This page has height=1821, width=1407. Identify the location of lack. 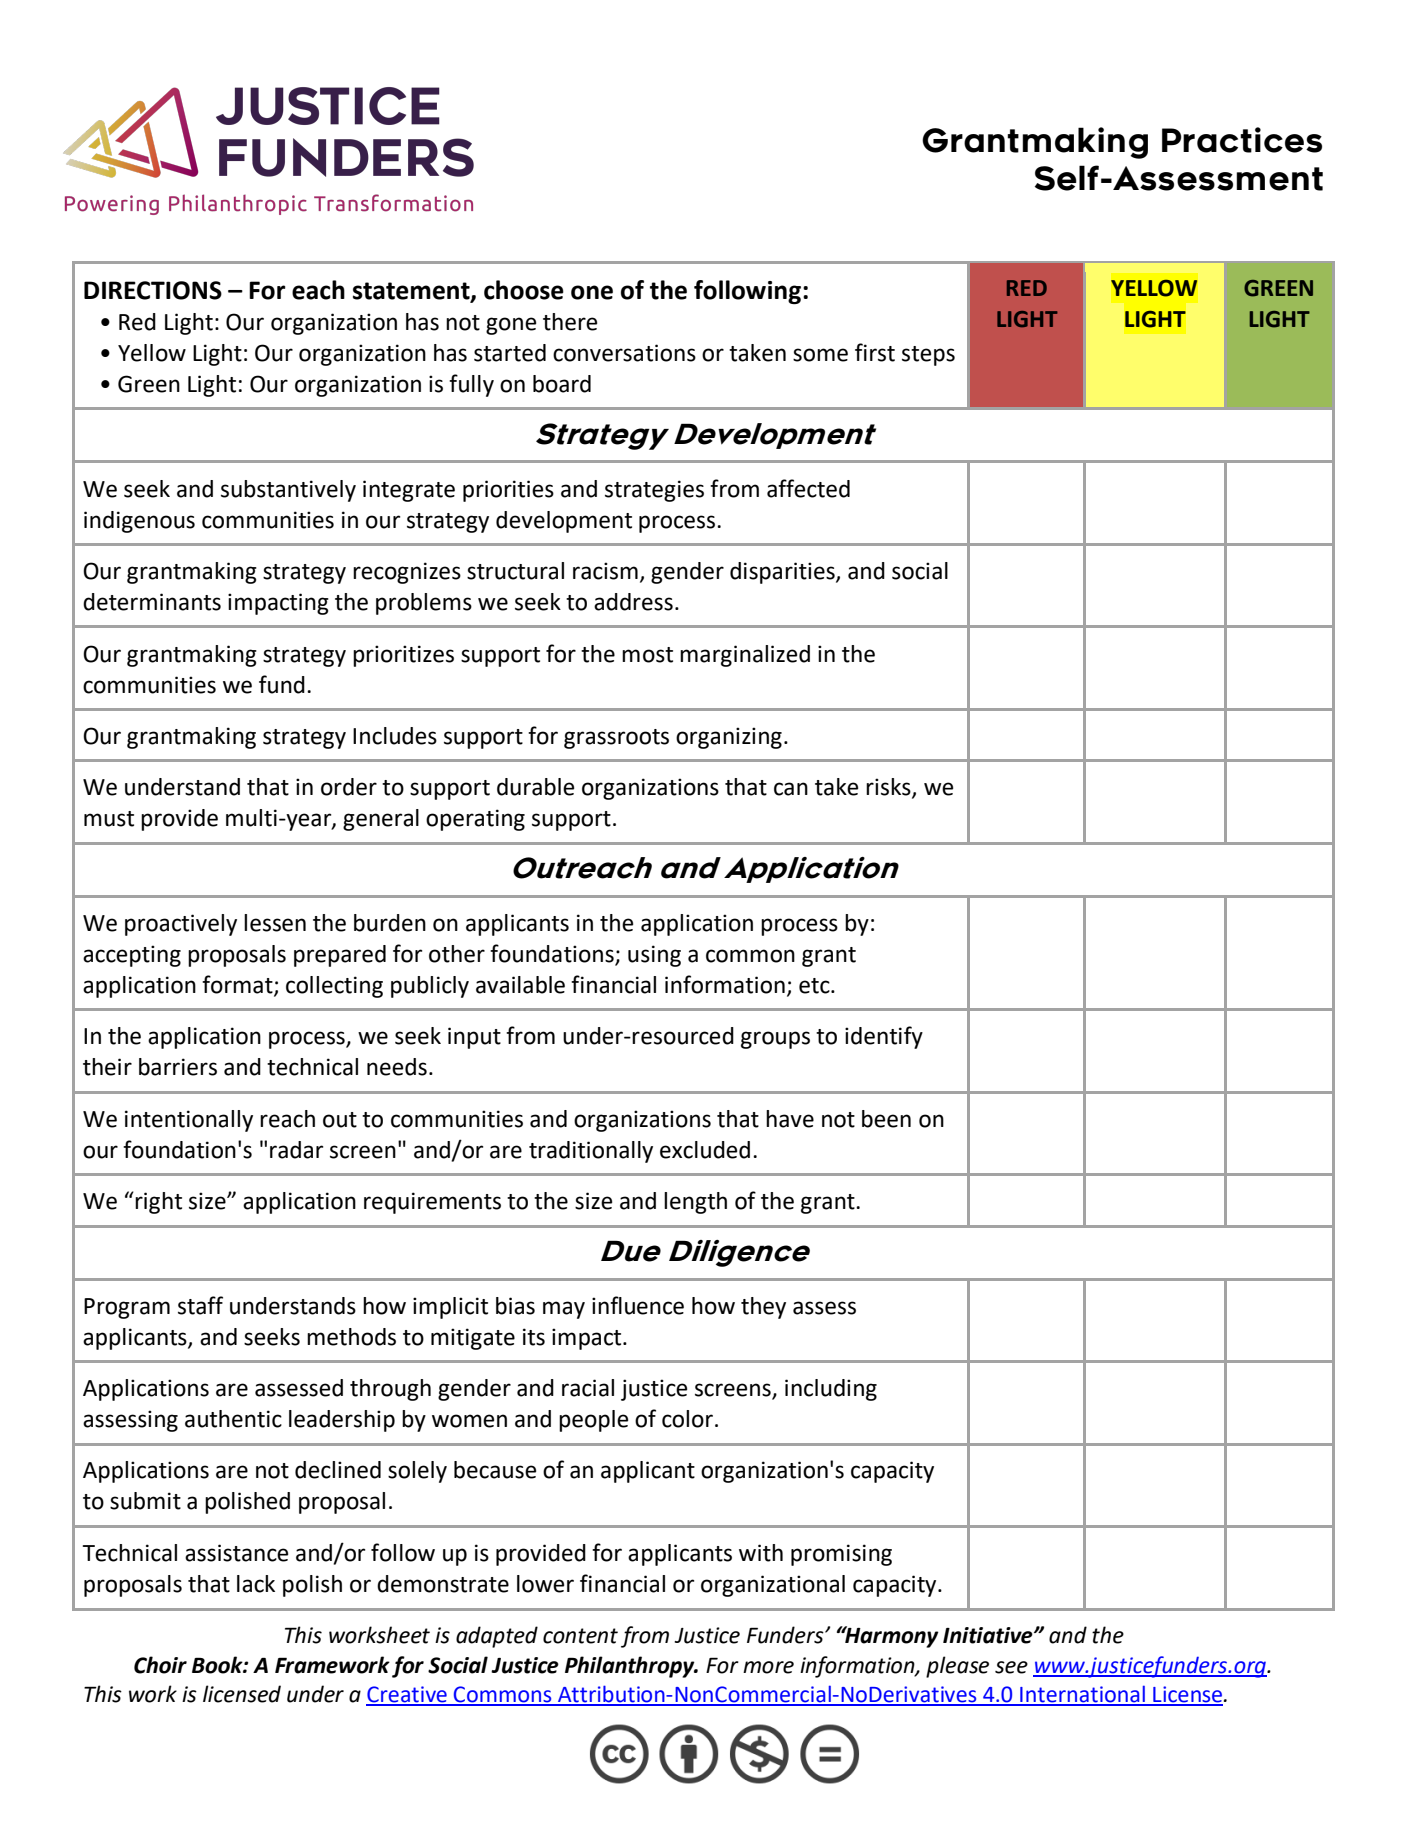
(256, 1584).
